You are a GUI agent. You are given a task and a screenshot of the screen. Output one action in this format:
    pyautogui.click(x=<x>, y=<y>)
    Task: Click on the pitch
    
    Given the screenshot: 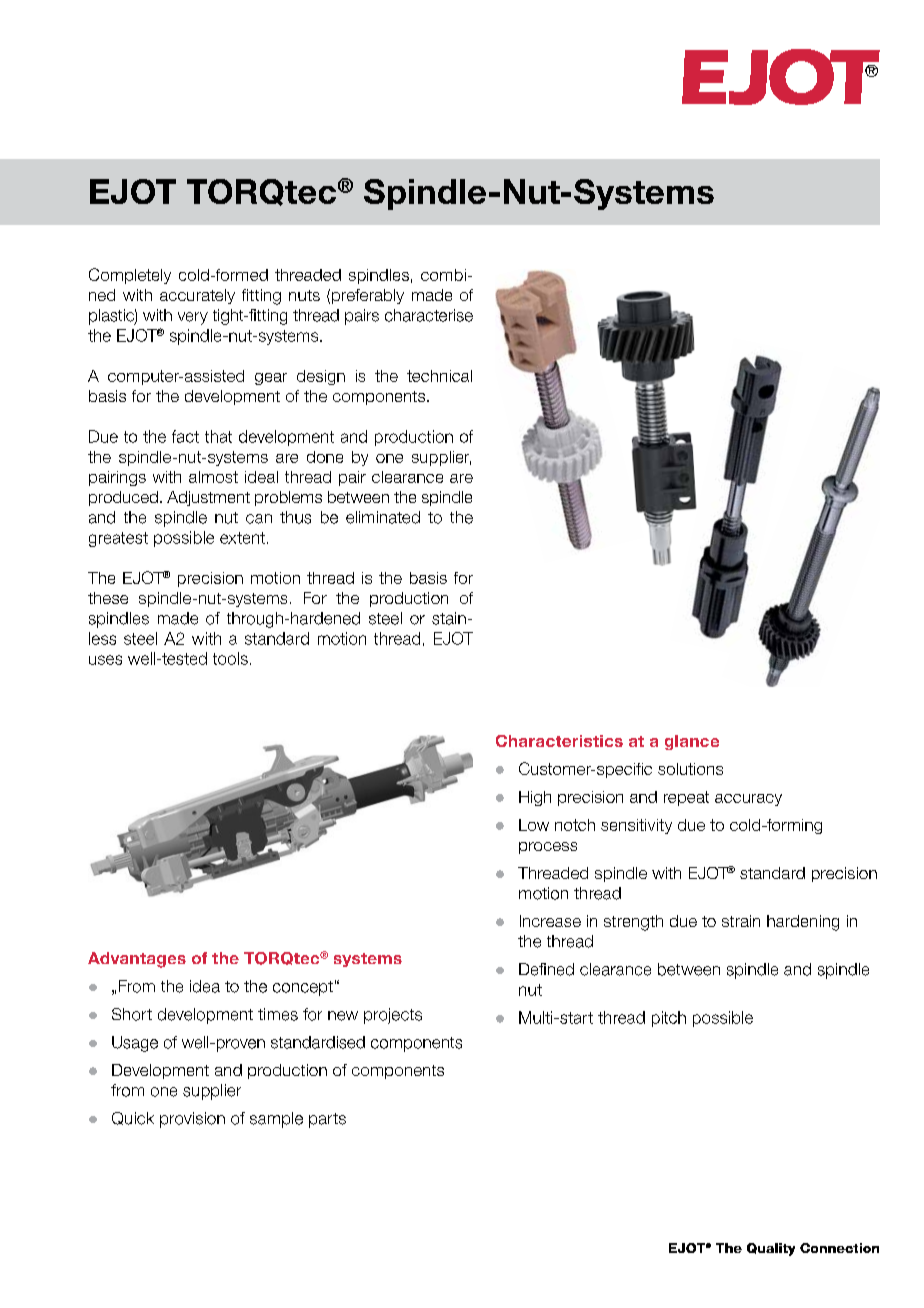 What is the action you would take?
    pyautogui.click(x=669, y=1019)
